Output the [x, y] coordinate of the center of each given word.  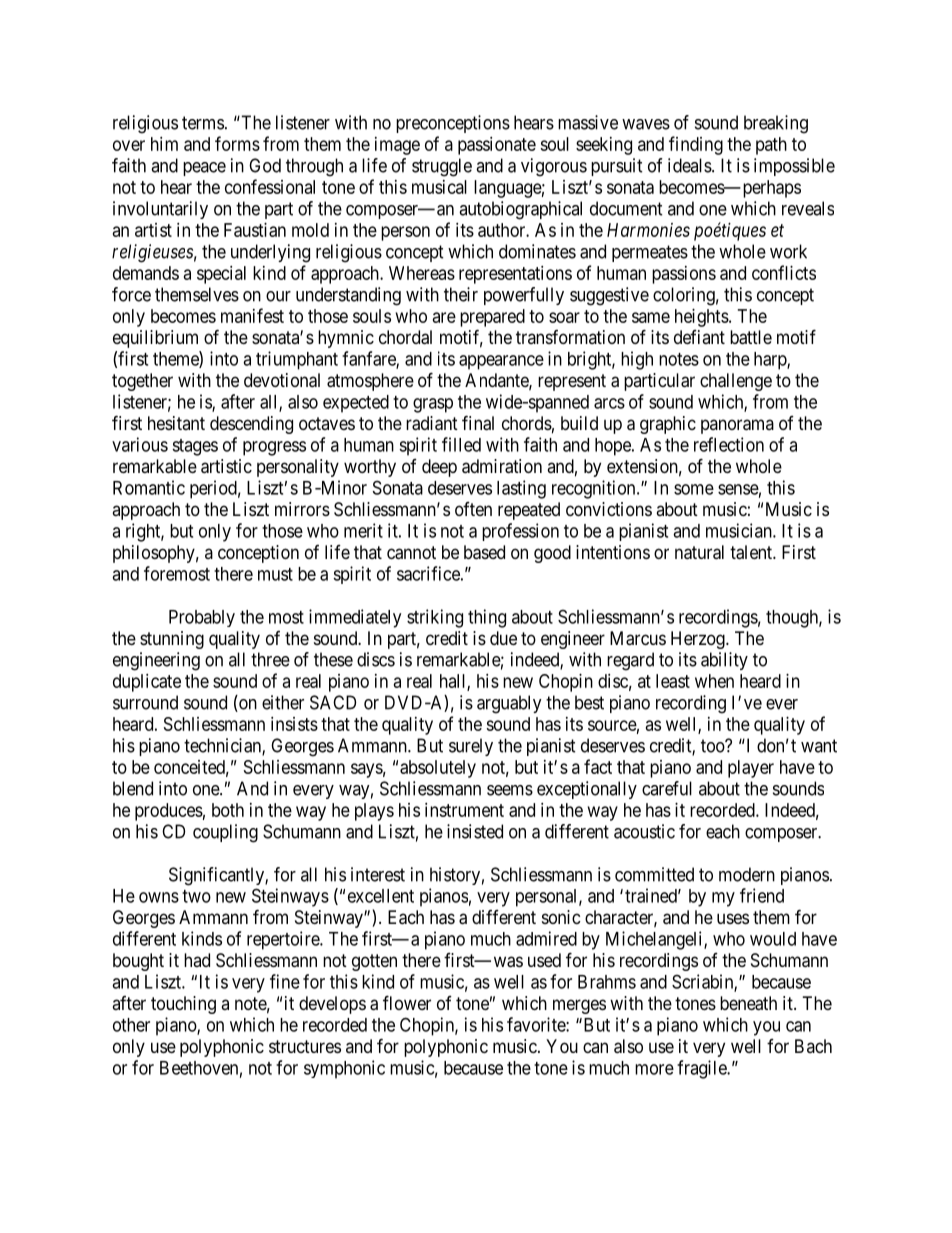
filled [461, 444]
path [771, 146]
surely [471, 747]
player [751, 769]
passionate [497, 146]
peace [204, 169]
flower [407, 1002]
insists [294, 724]
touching [183, 1005]
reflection [729, 444]
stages [195, 447]
